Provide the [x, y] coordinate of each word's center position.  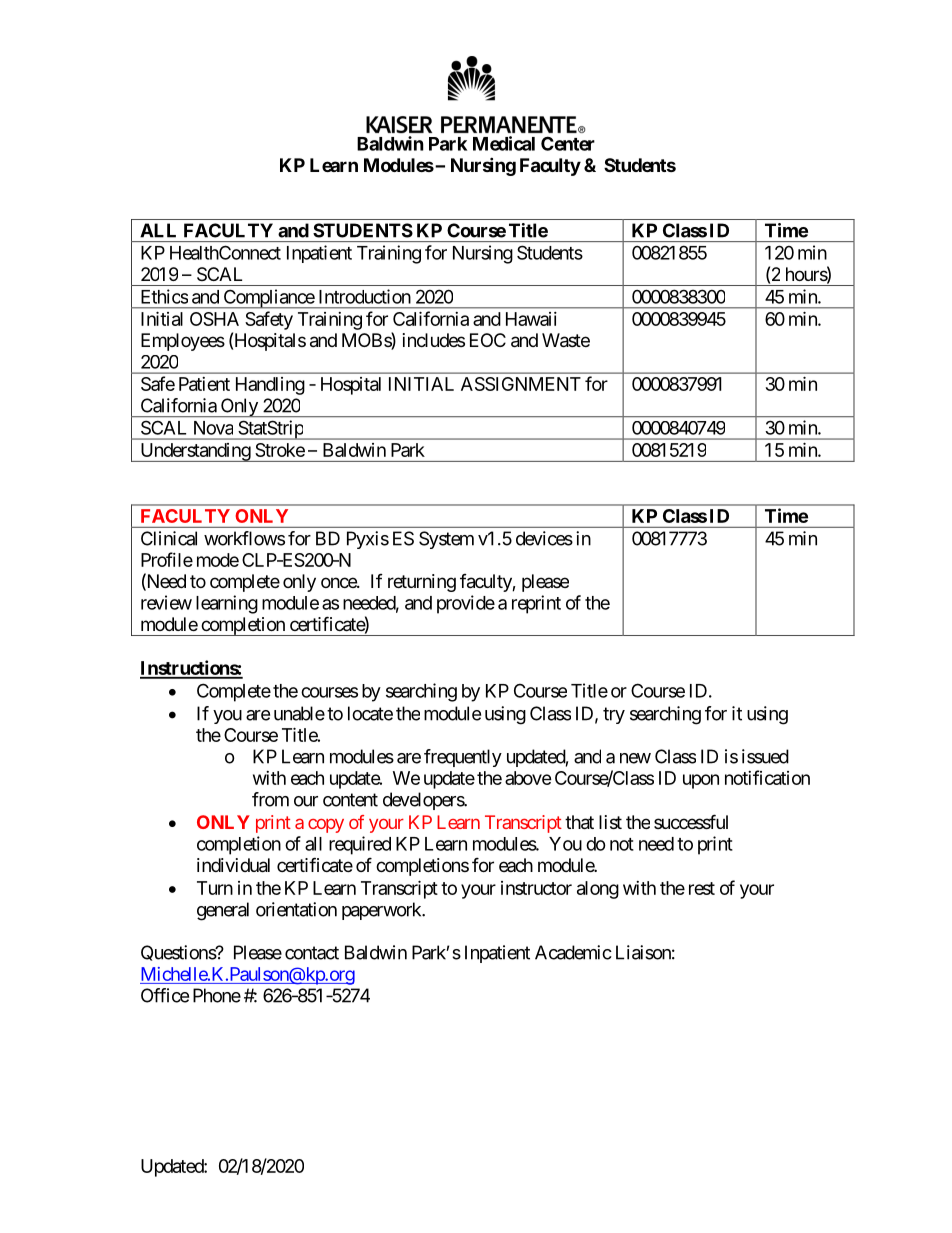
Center [568, 143]
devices [544, 538]
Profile [167, 559]
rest [702, 888]
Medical [504, 143]
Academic [573, 952]
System [446, 540]
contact [312, 953]
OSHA [214, 319]
